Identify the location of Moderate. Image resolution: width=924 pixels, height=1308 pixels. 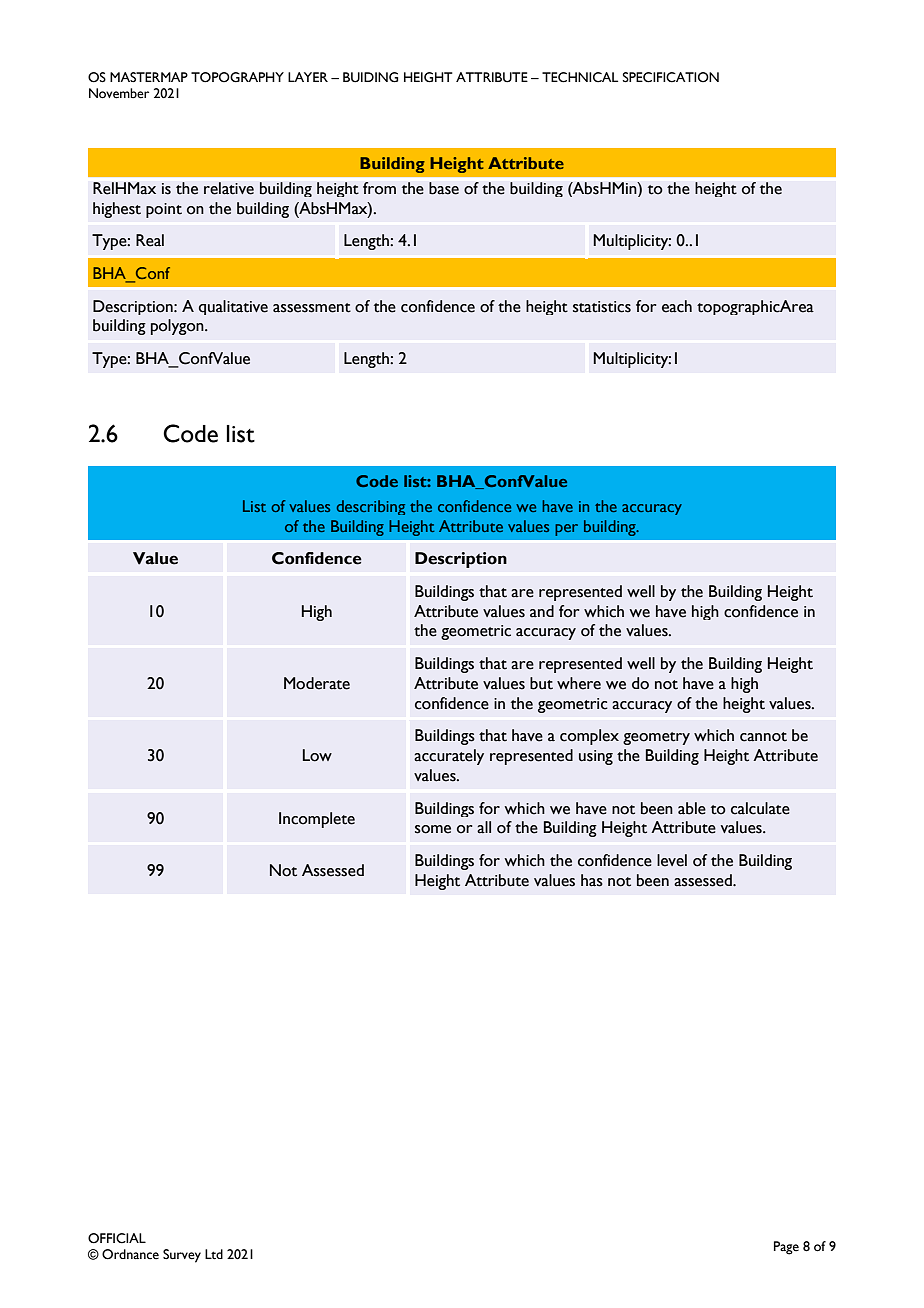
(317, 683).
